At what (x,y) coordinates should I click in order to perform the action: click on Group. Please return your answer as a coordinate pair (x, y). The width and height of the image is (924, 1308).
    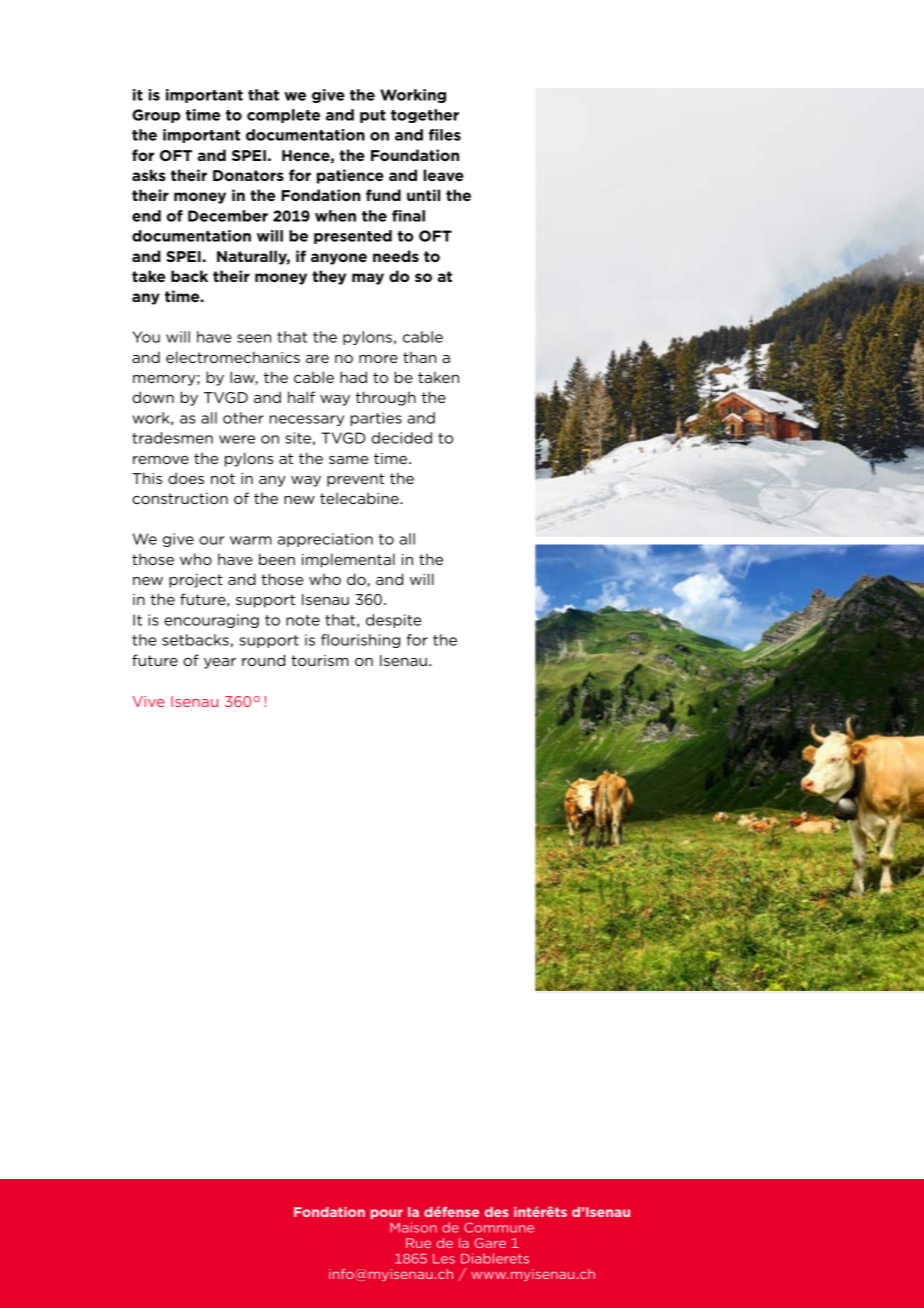
    Looking at the image, I should click on (156, 116).
